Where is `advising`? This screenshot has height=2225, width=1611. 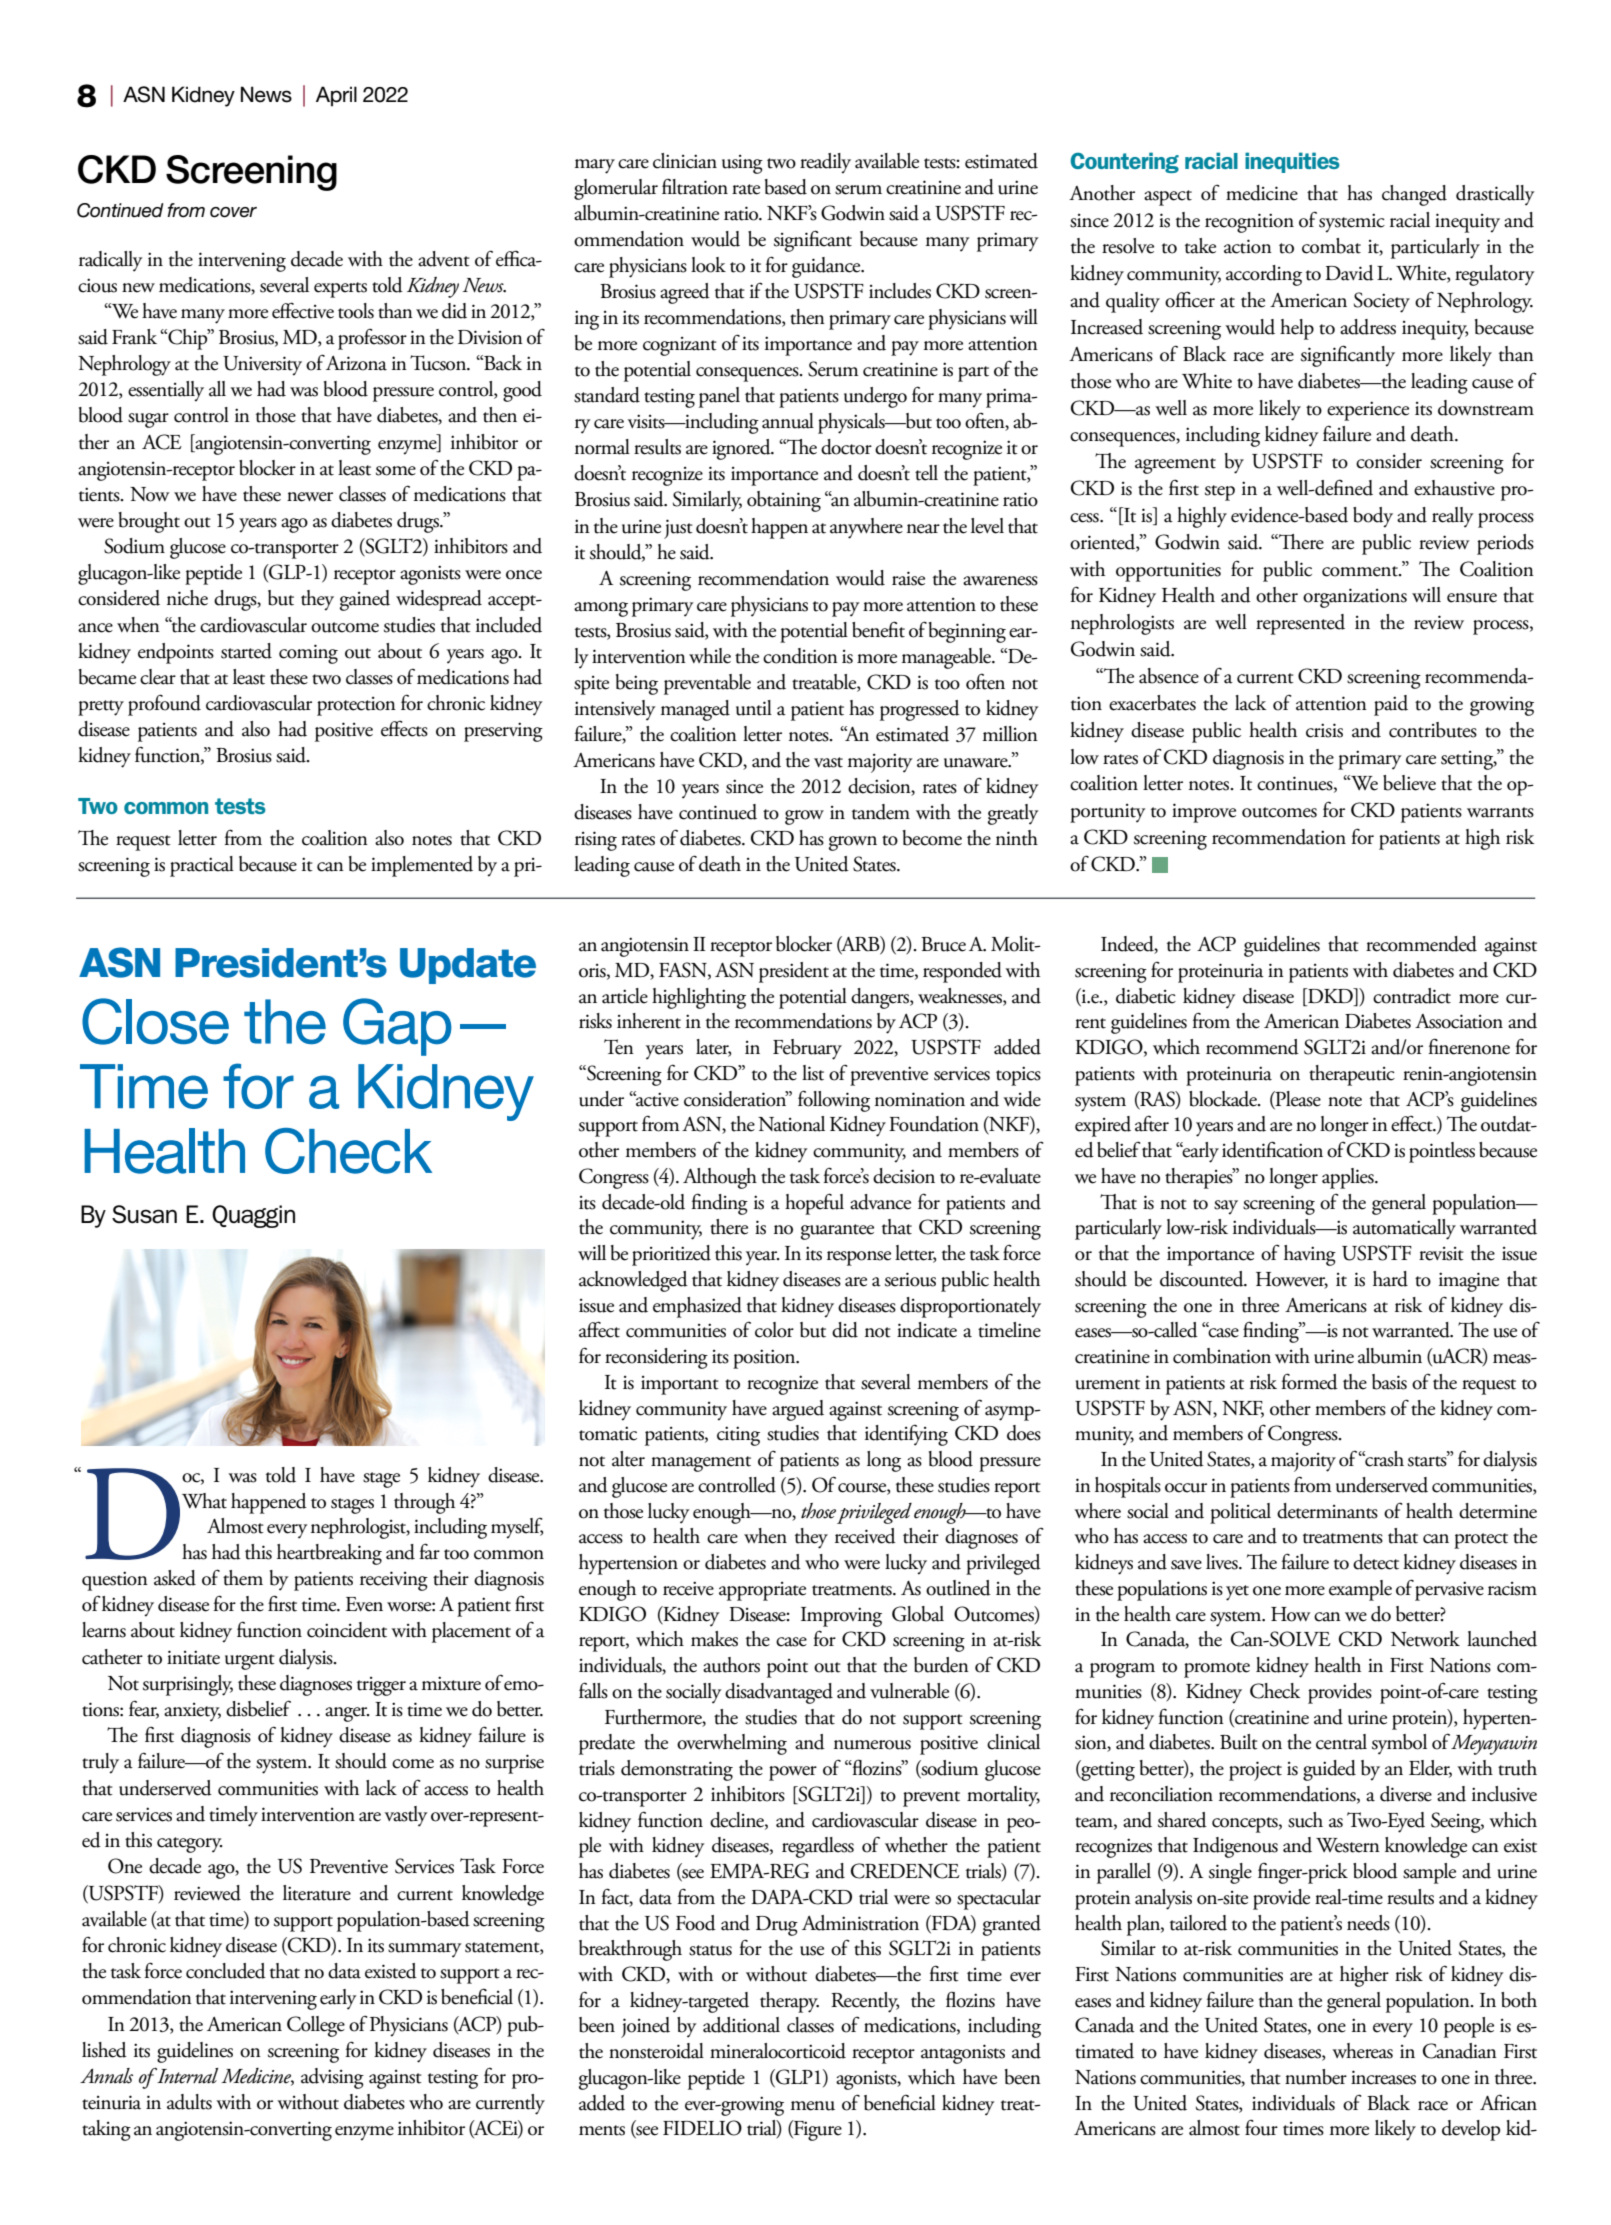
advising is located at coordinates (332, 2078).
